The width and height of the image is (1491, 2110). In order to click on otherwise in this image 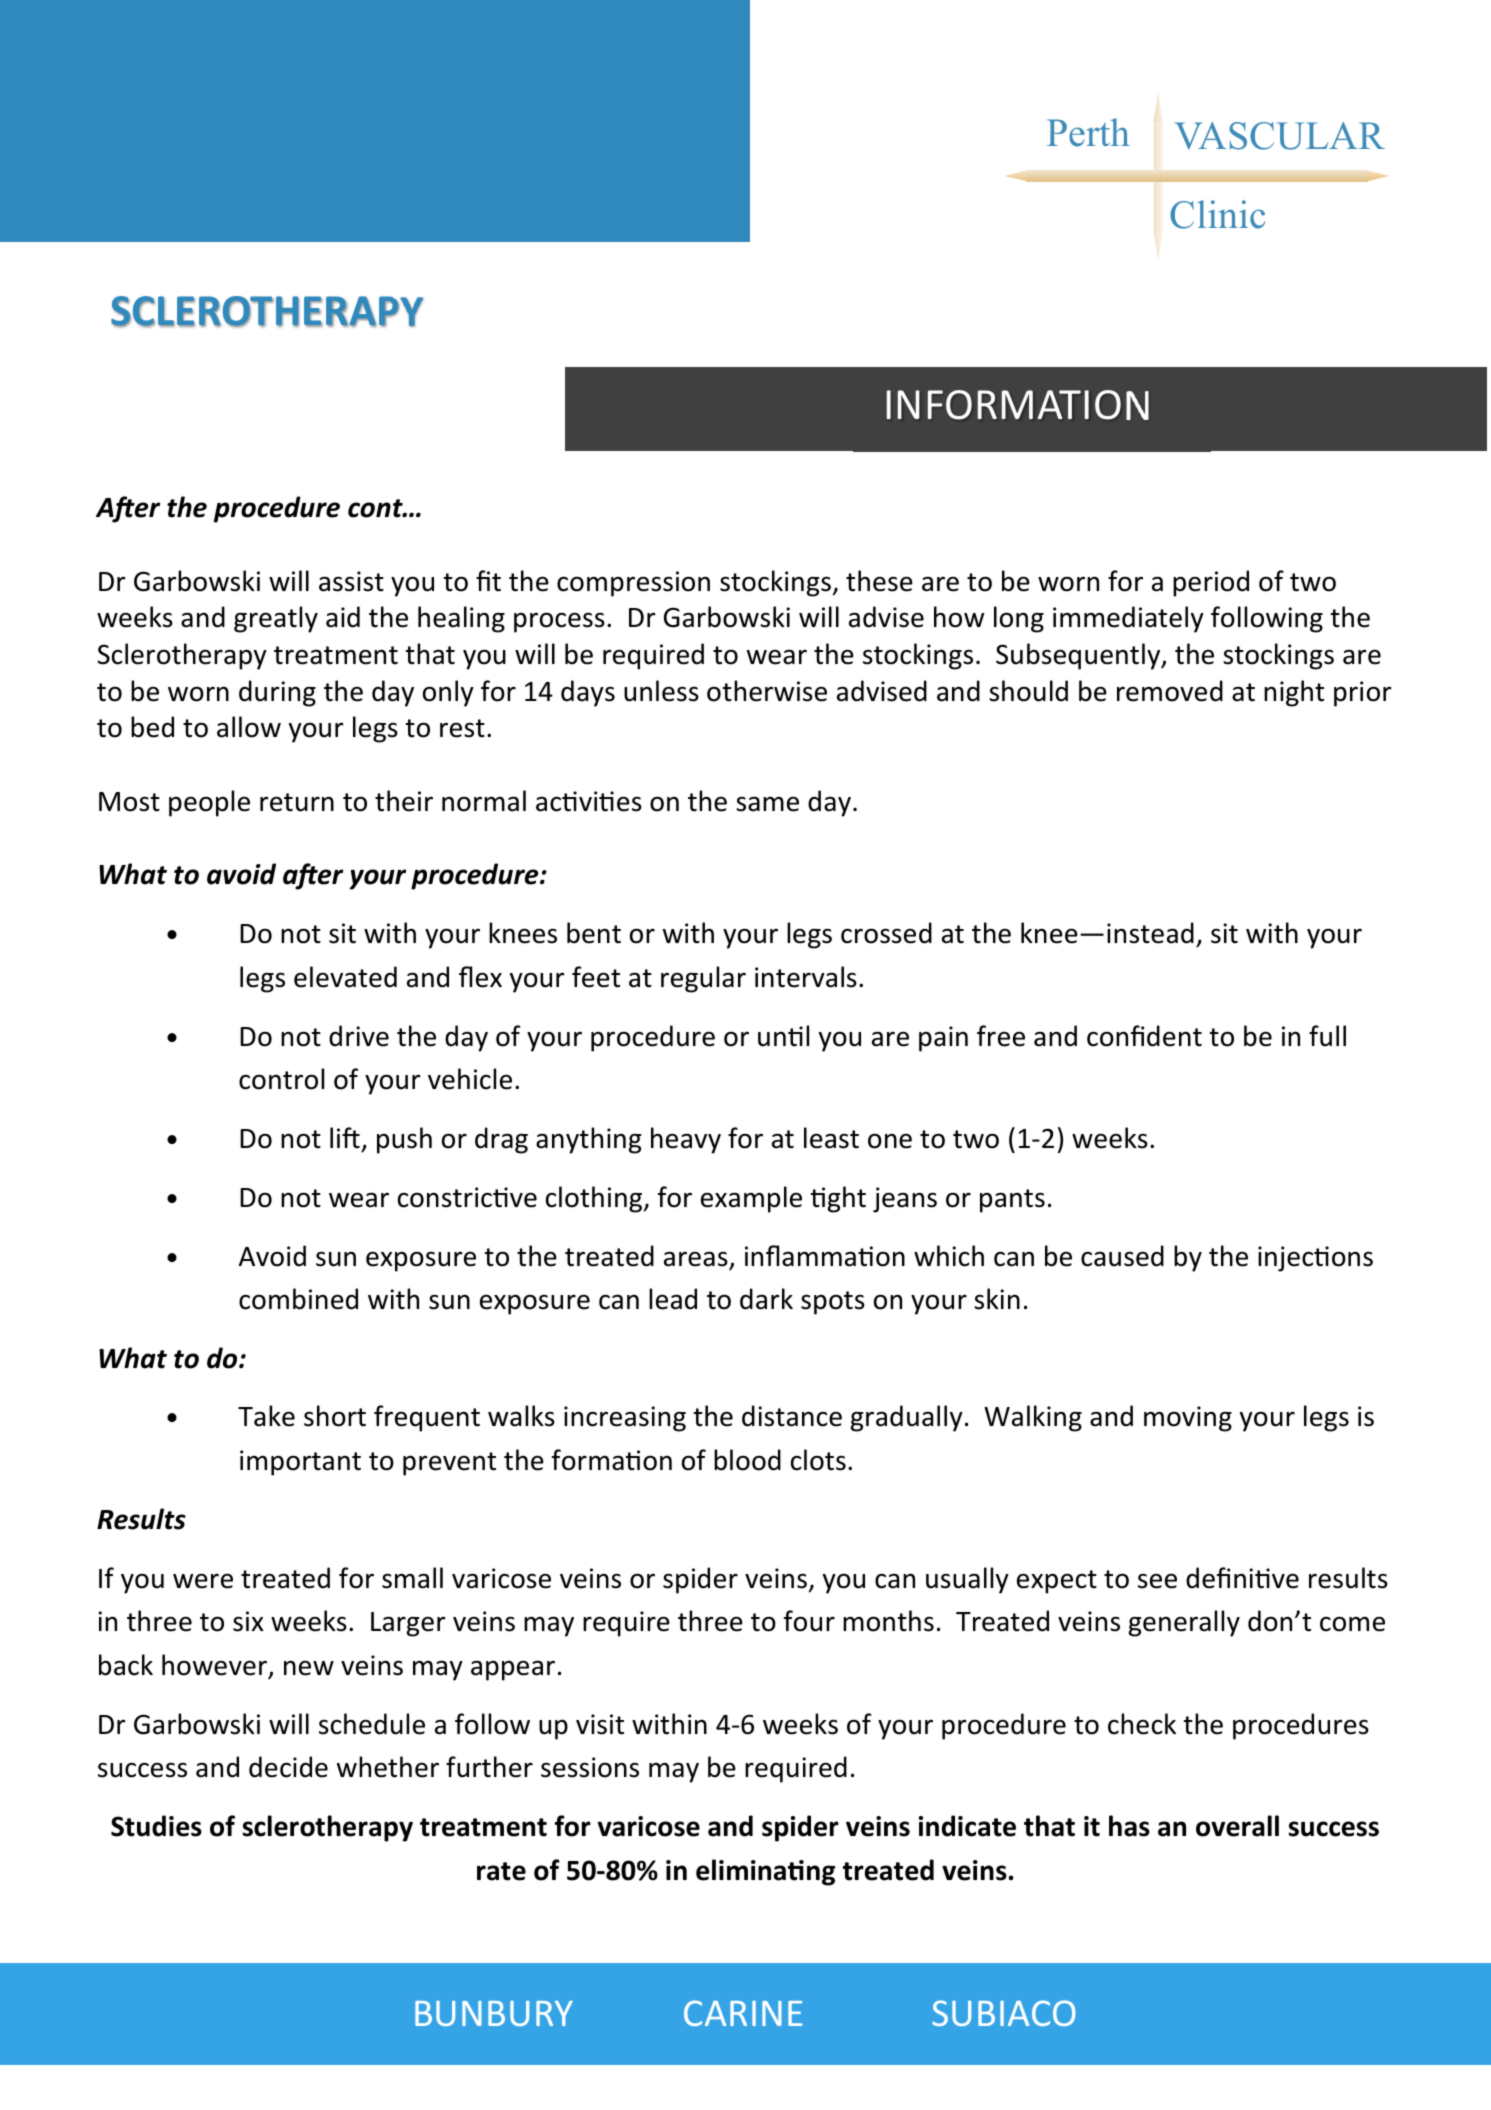, I will do `click(767, 691)`.
